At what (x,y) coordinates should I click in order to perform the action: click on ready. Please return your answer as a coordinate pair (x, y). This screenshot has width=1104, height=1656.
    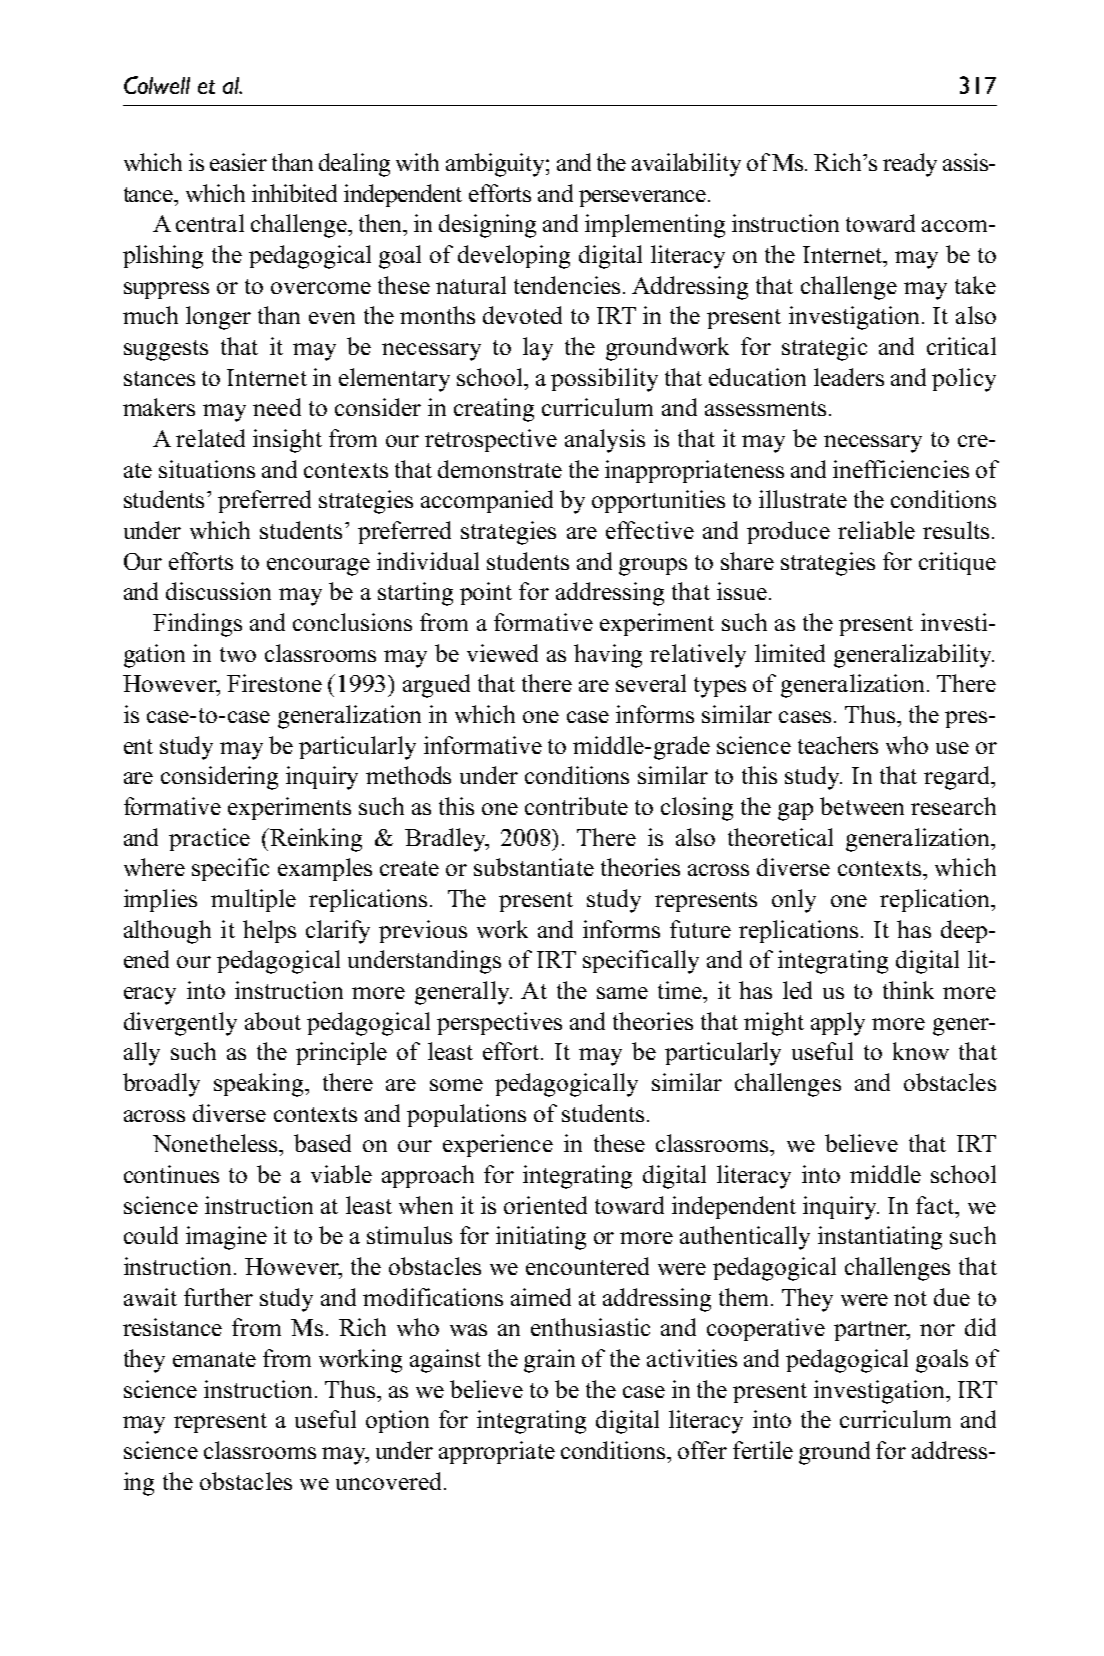
    Looking at the image, I should click on (910, 165).
